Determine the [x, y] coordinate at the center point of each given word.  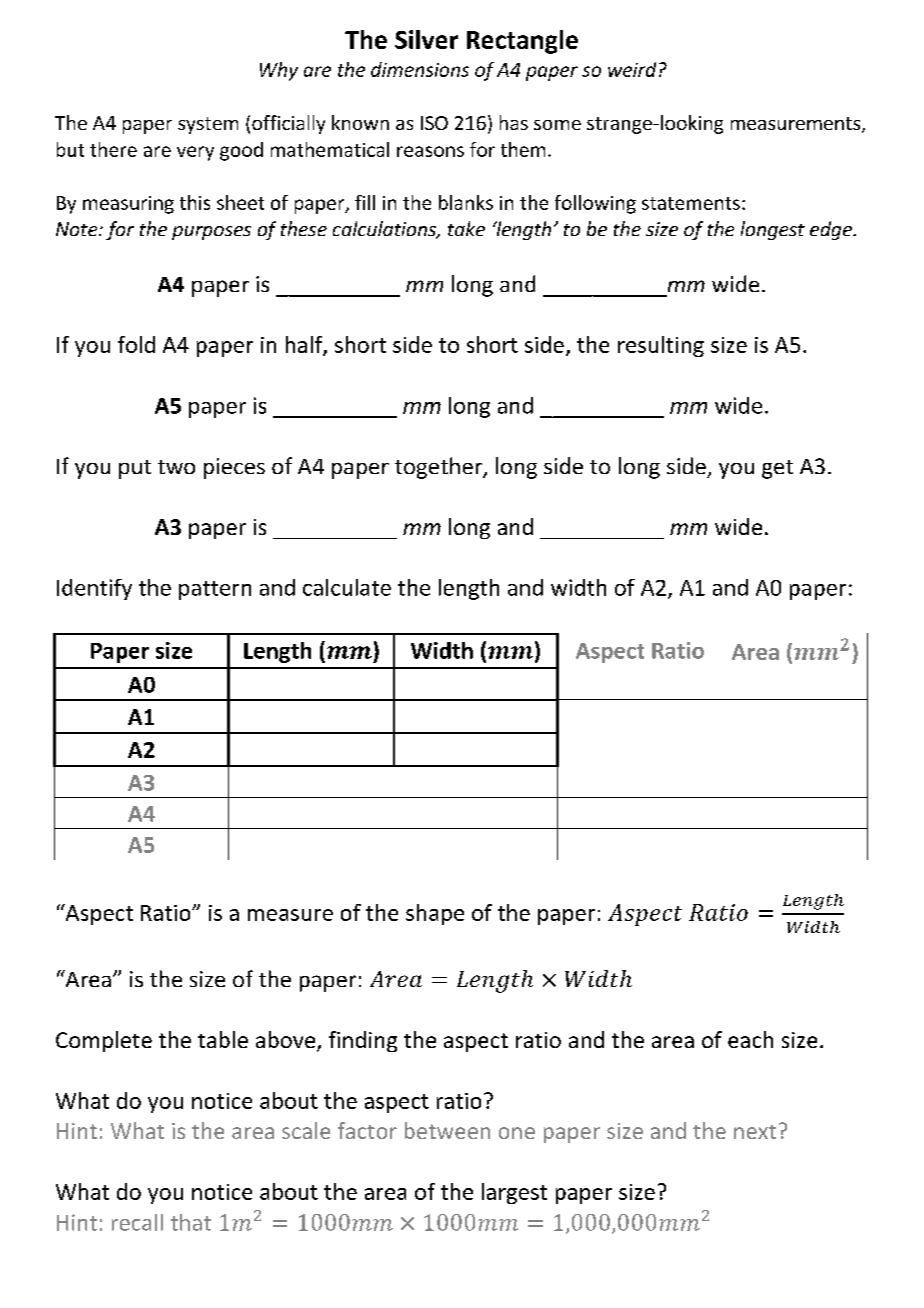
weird [632, 69]
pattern [215, 590]
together [439, 468]
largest [514, 1193]
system [208, 125]
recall [137, 1222]
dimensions [420, 69]
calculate [347, 587]
